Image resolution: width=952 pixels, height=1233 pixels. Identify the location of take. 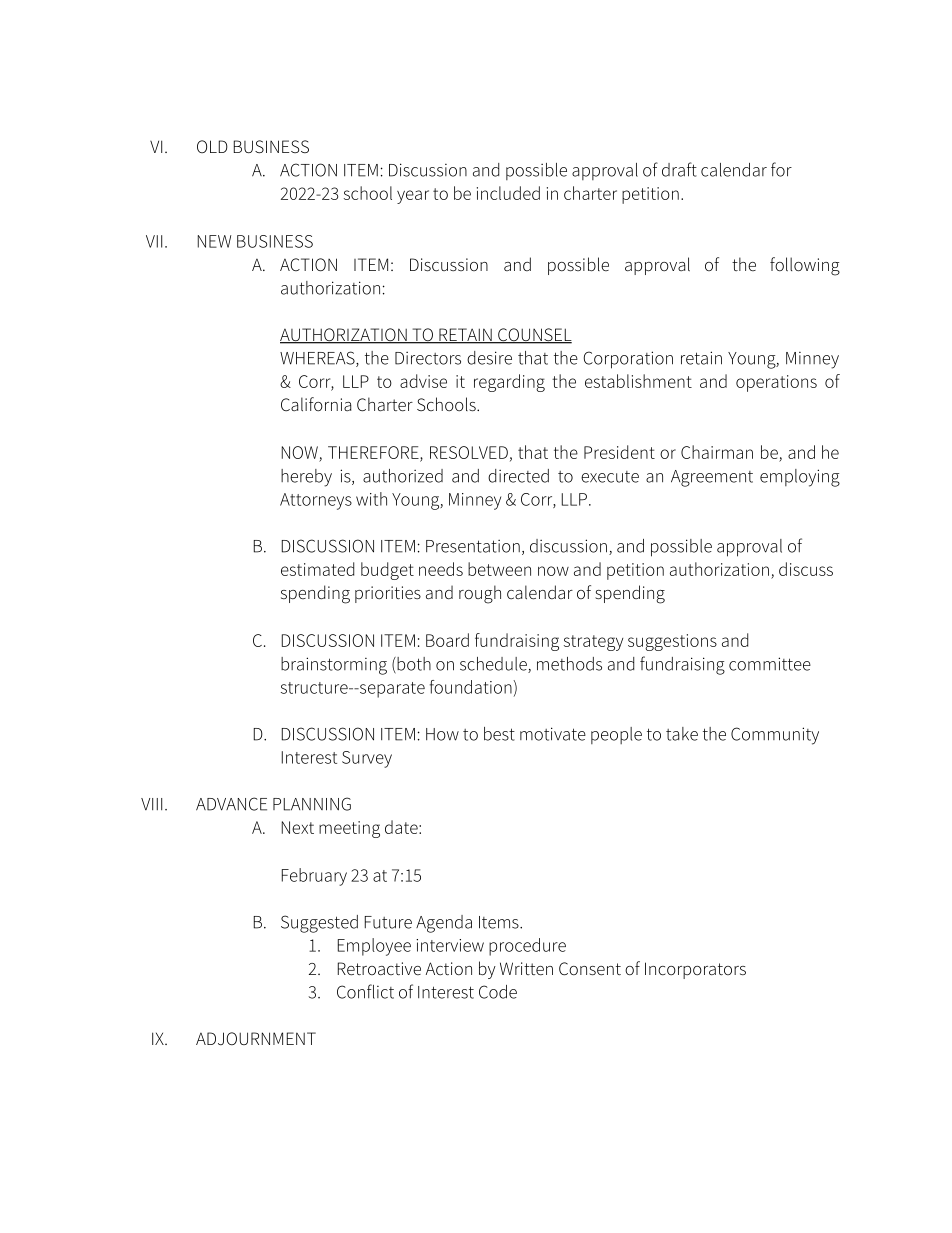
(682, 734).
